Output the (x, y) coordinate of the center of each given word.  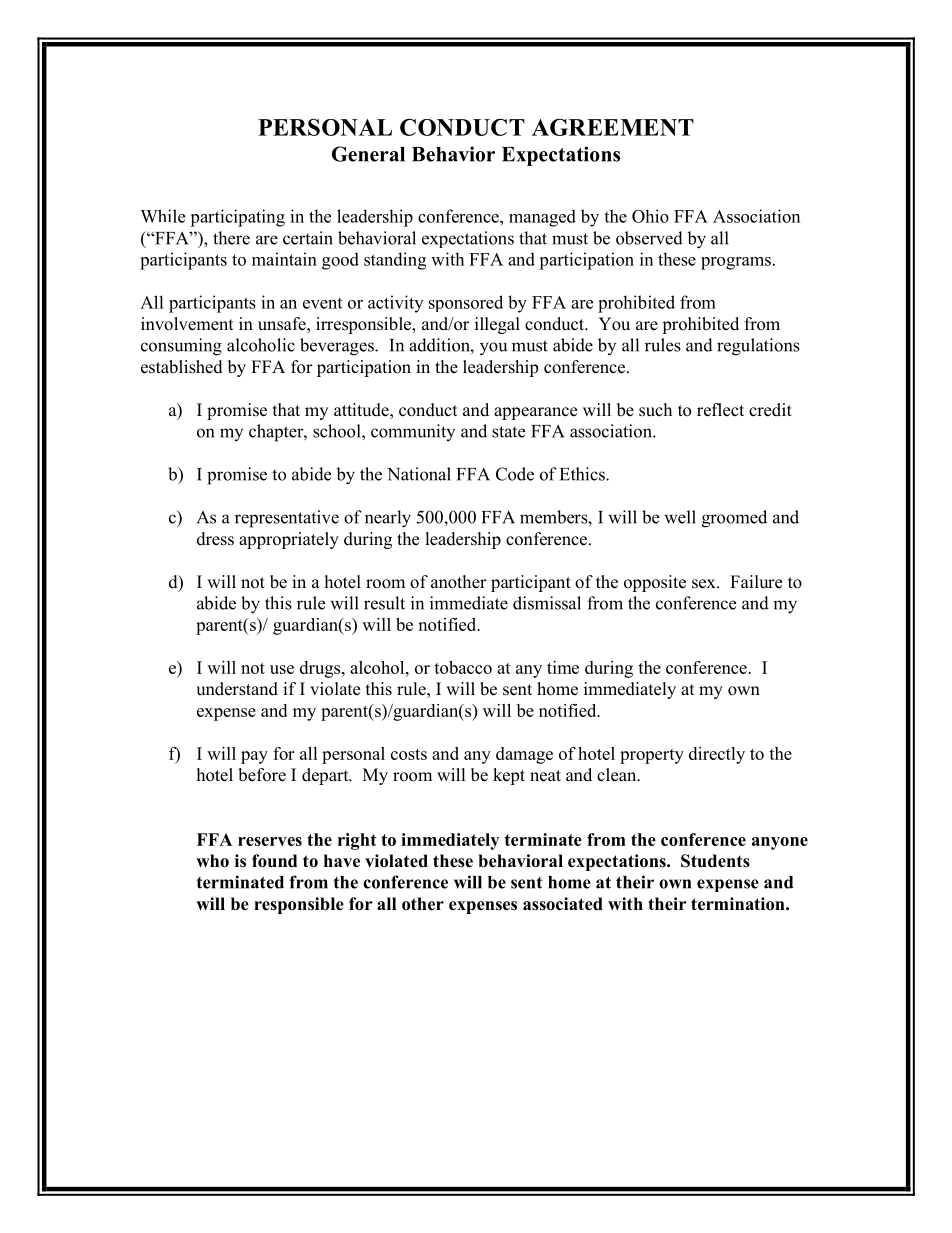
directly (717, 755)
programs (736, 263)
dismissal (547, 603)
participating (237, 218)
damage (524, 755)
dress (215, 539)
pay (254, 757)
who (212, 861)
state (508, 432)
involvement (187, 324)
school (338, 431)
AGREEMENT (613, 127)
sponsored (466, 303)
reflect (720, 410)
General (368, 154)
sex (705, 584)
